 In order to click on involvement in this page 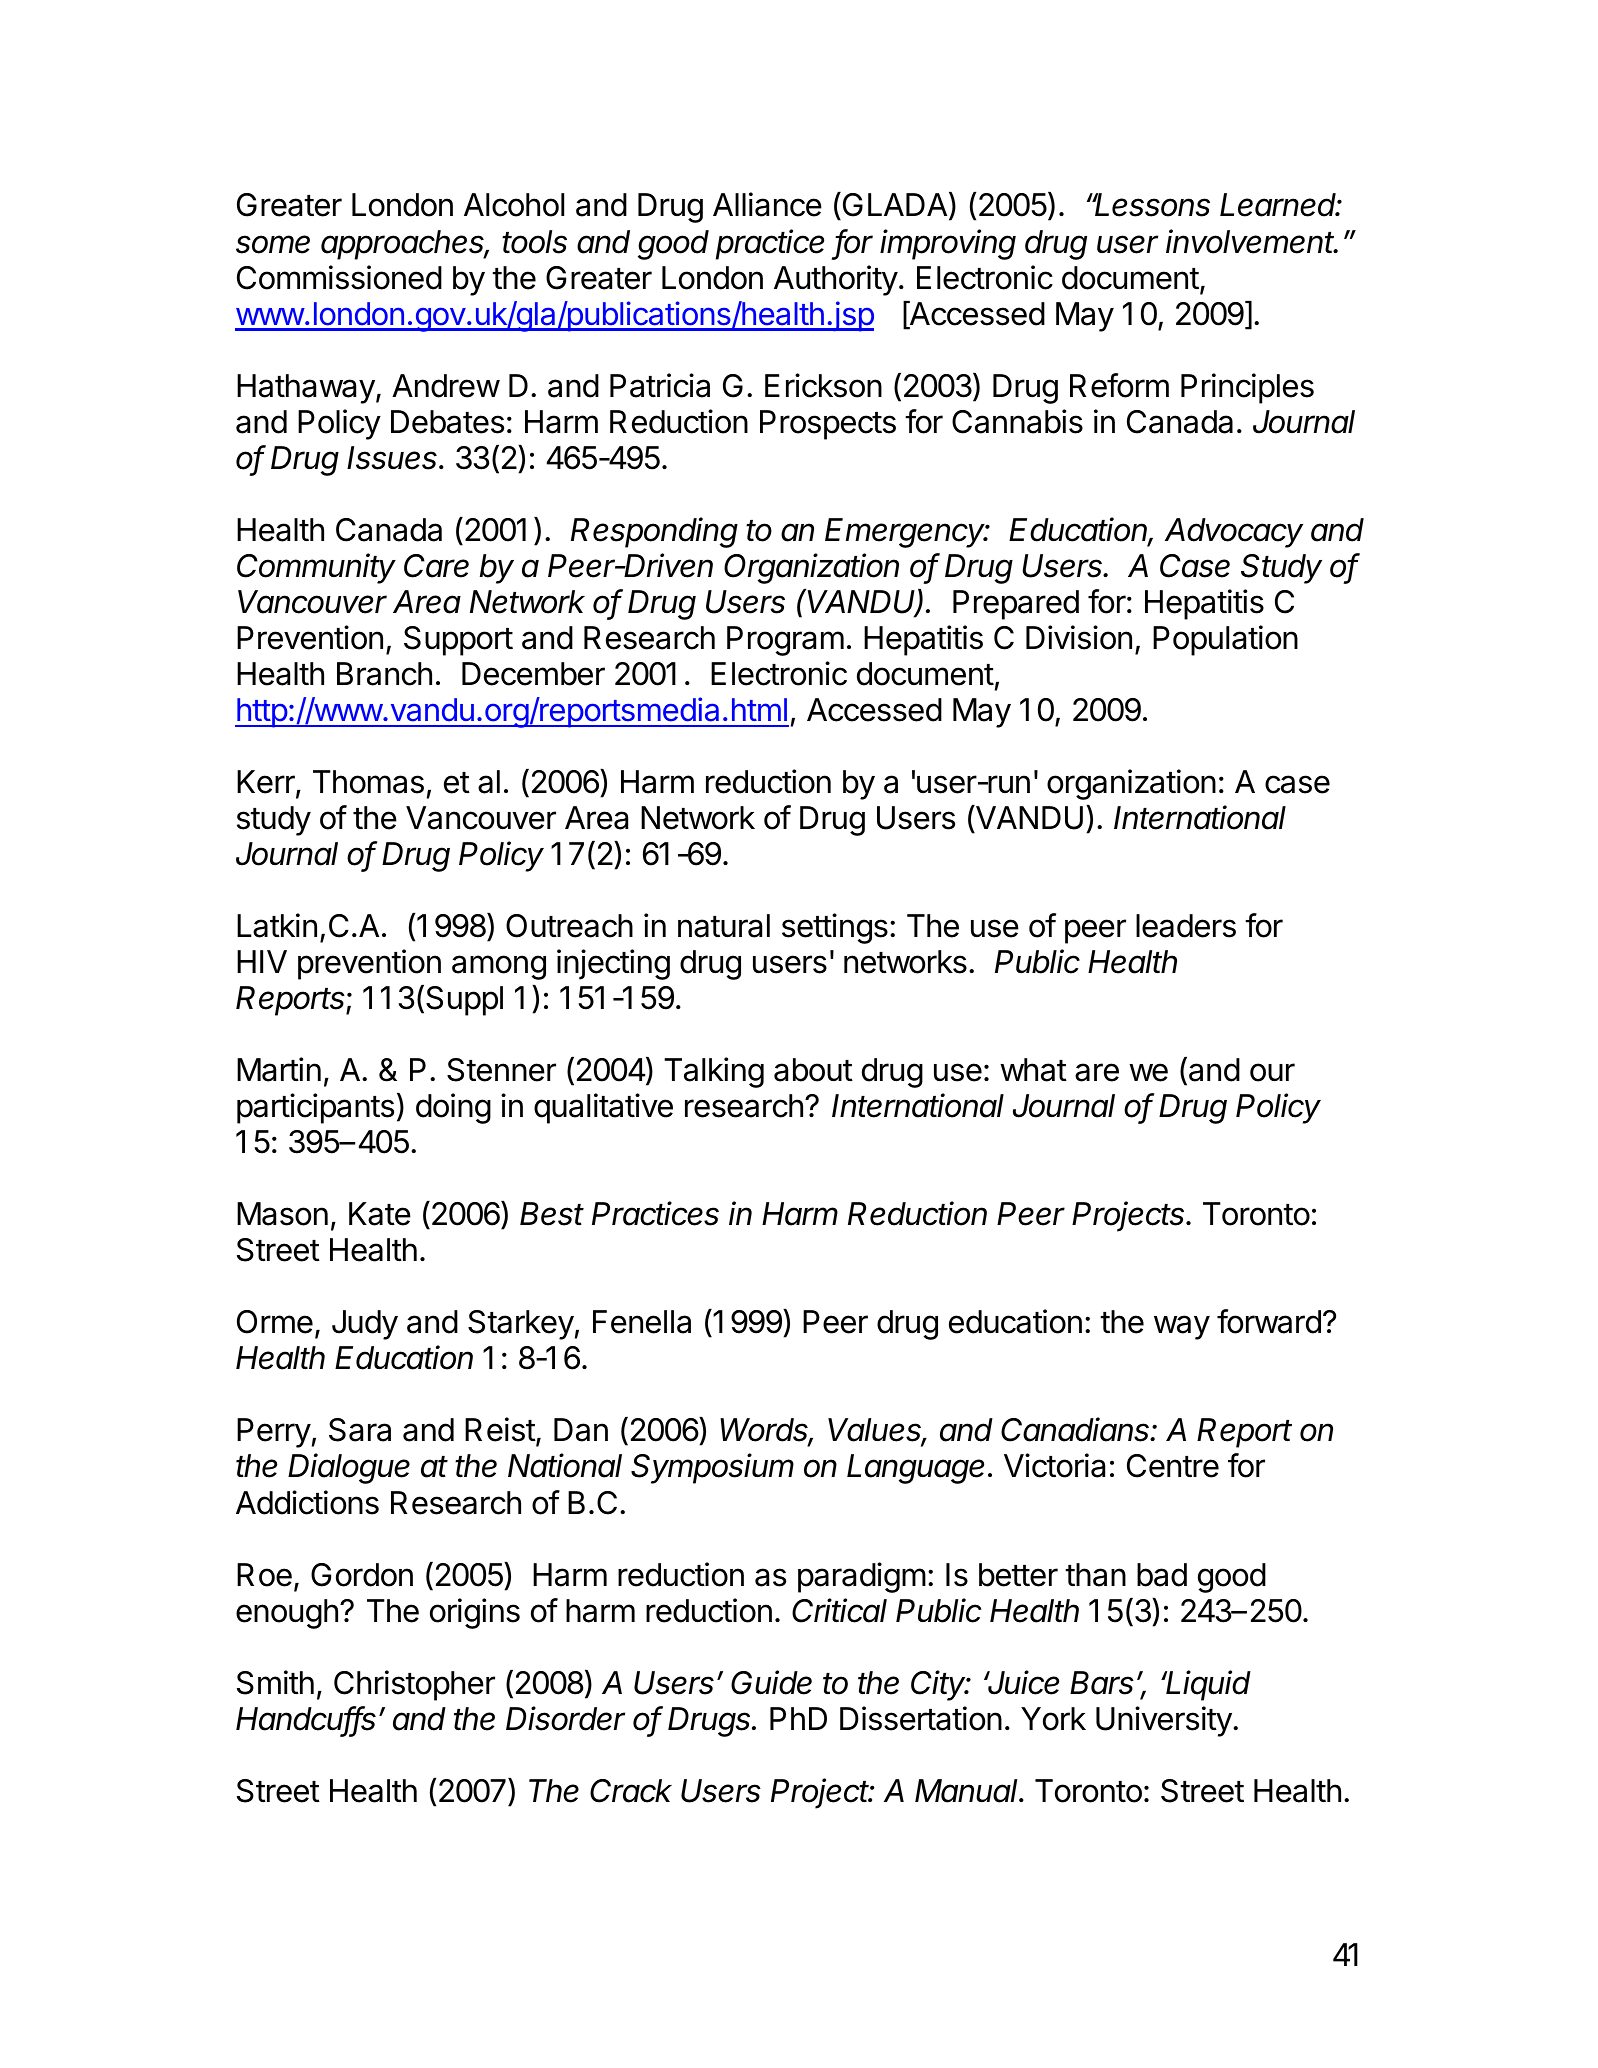, I will do `click(1252, 241)`.
